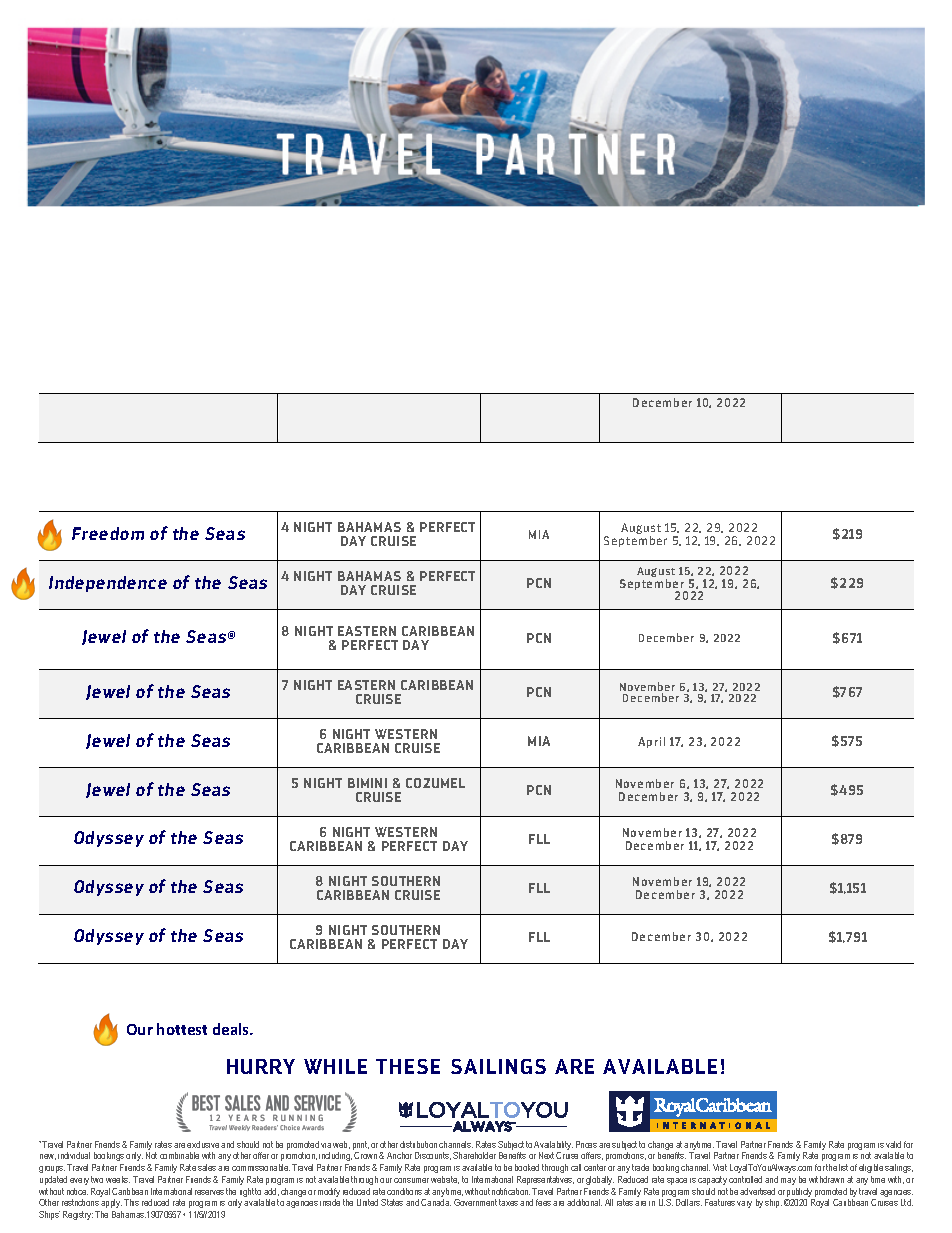 The height and width of the screenshot is (1233, 952). What do you see at coordinates (203, 1144) in the screenshot?
I see `exclusive` at bounding box center [203, 1144].
